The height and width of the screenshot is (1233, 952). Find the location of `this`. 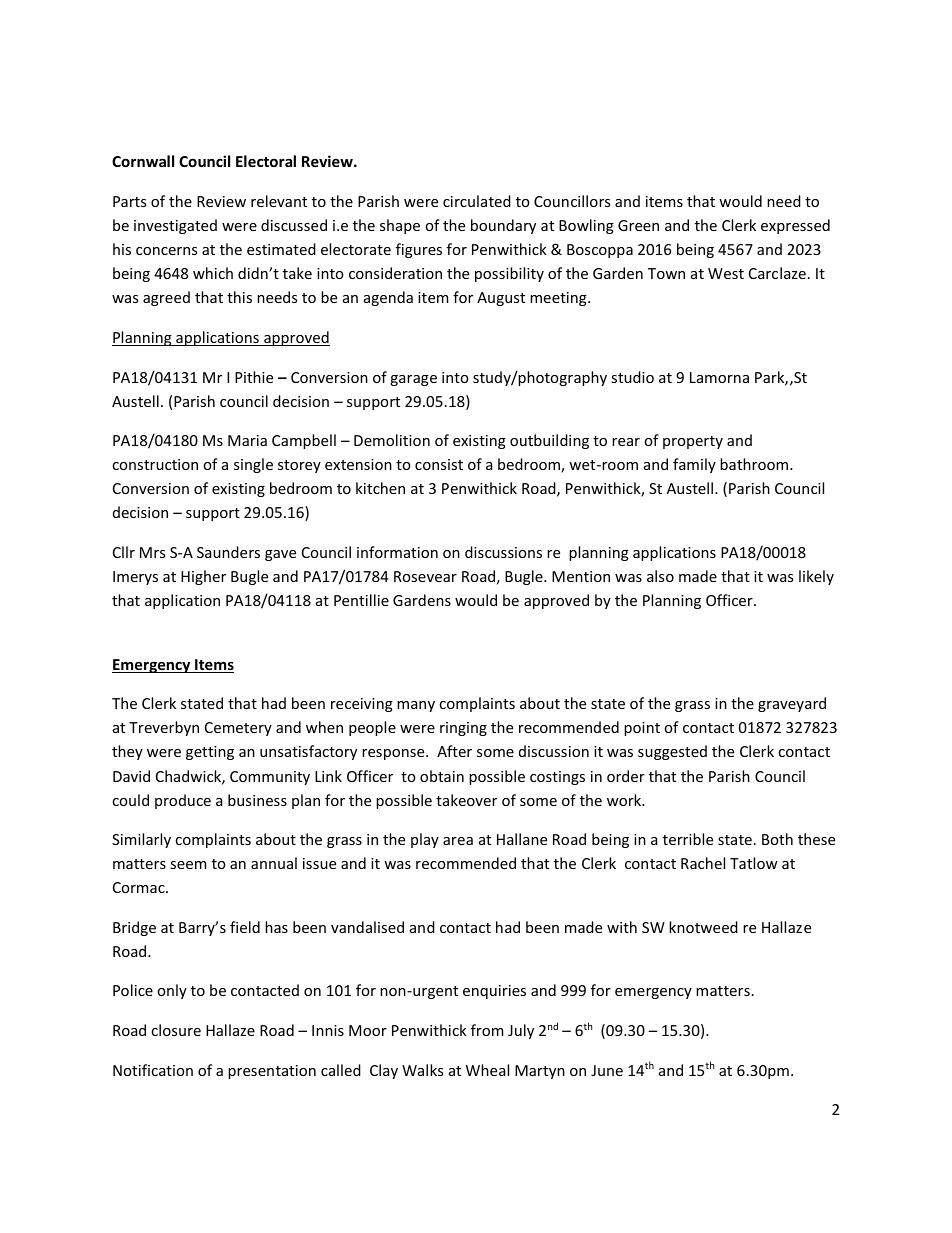

this is located at coordinates (239, 297).
